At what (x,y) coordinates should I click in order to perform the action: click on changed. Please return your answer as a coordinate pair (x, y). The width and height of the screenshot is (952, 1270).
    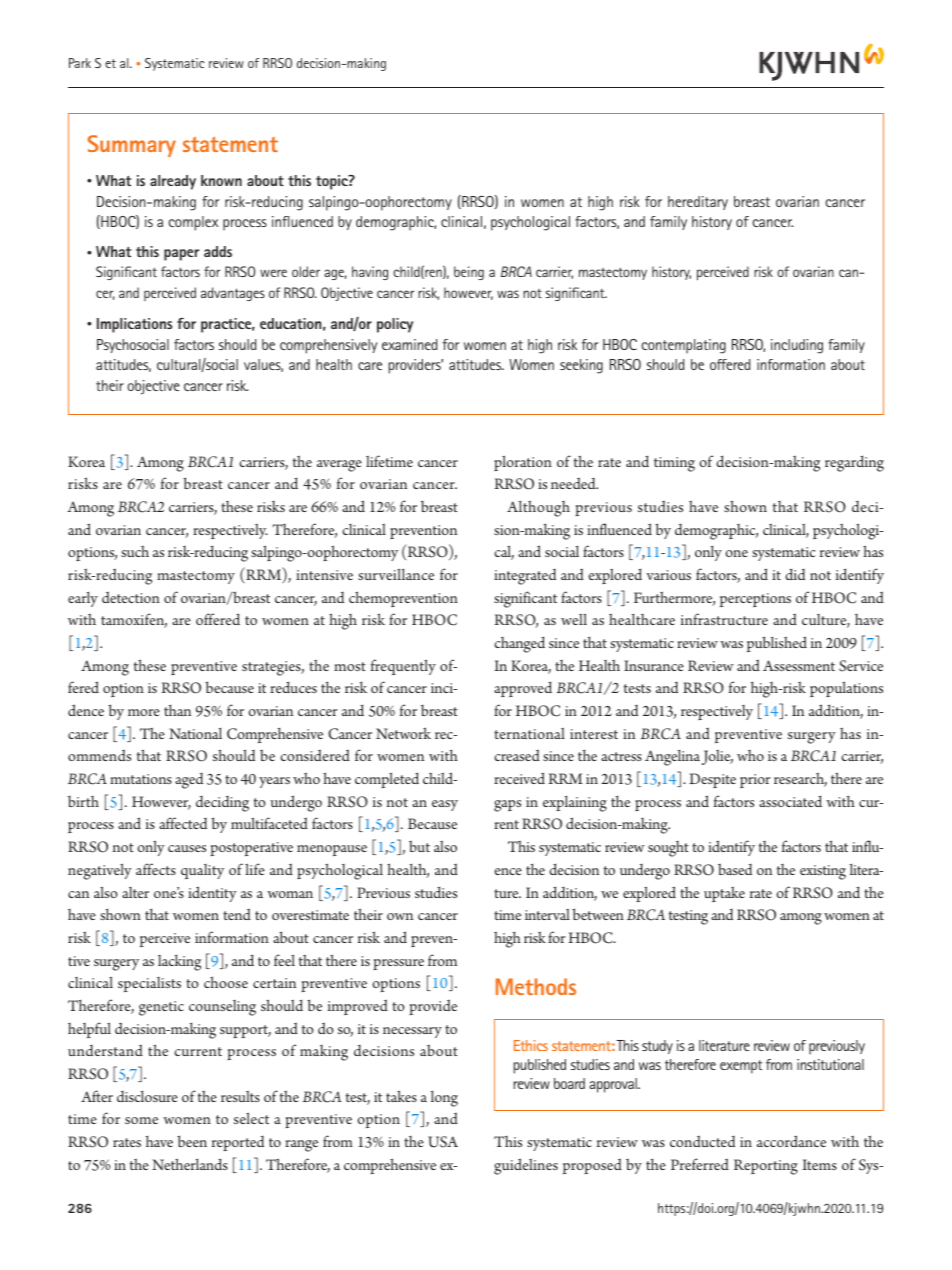
    Looking at the image, I should click on (520, 645).
